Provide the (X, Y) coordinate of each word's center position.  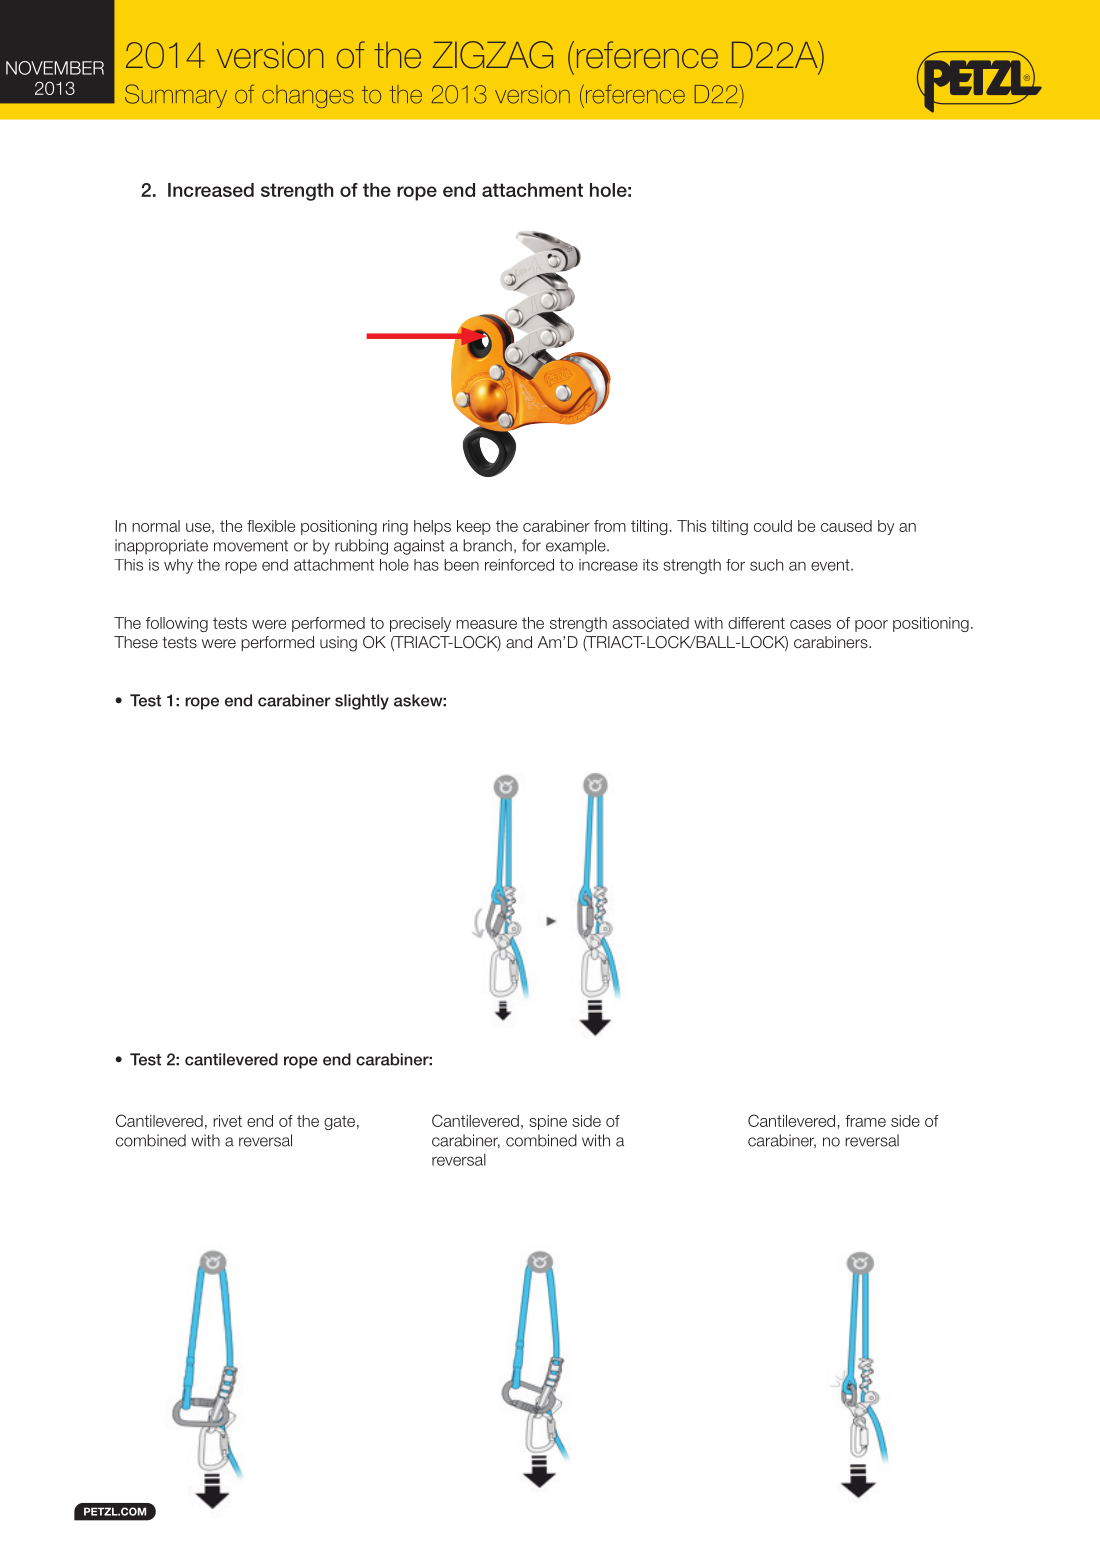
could (773, 526)
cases (810, 624)
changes (308, 96)
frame (865, 1121)
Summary (176, 96)
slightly (362, 702)
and (519, 642)
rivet (227, 1121)
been (461, 565)
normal (156, 526)
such (766, 565)
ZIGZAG (493, 55)
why (178, 566)
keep (474, 527)
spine (548, 1122)
